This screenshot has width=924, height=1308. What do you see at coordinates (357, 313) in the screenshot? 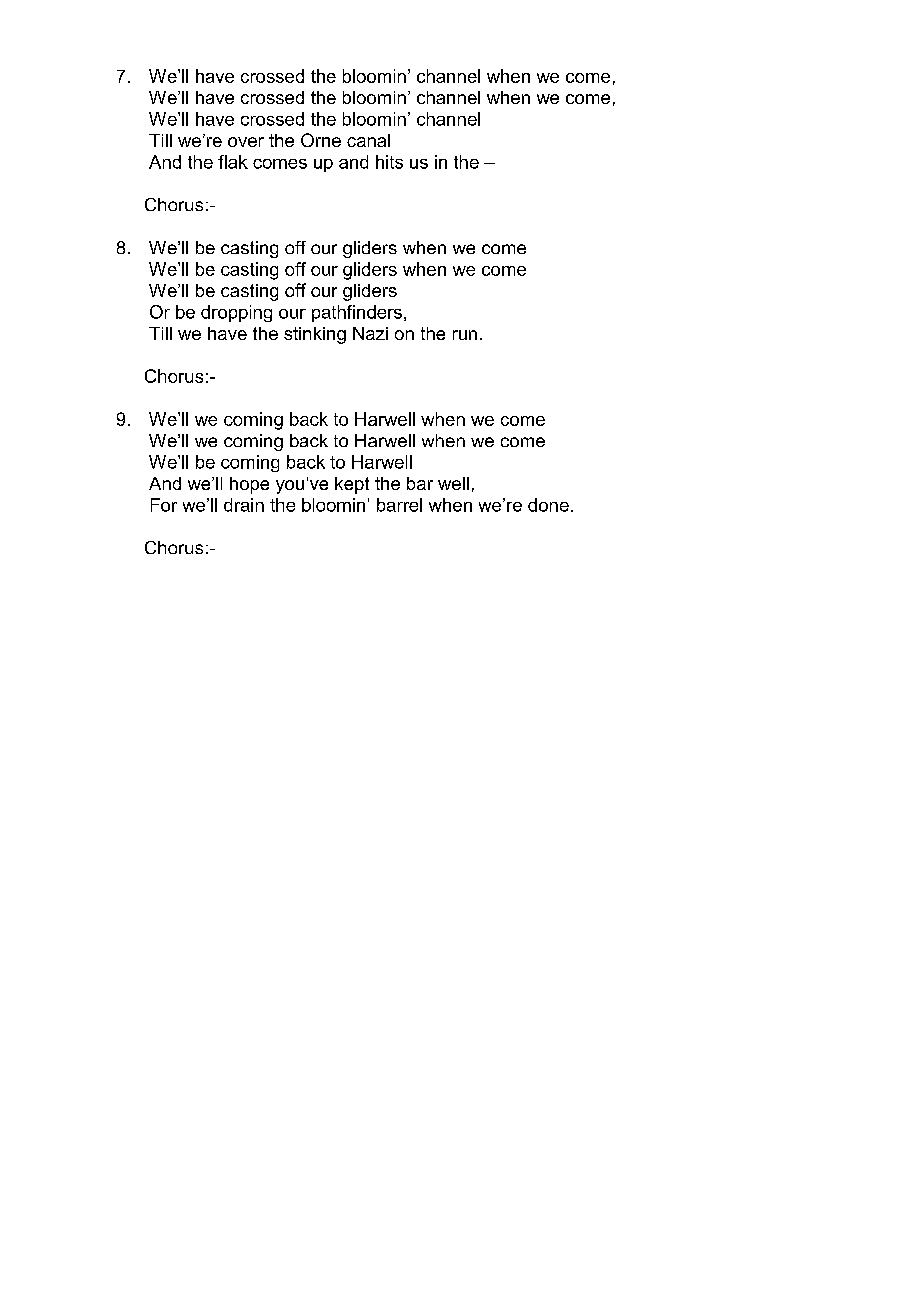
I see `pathfinders` at bounding box center [357, 313].
